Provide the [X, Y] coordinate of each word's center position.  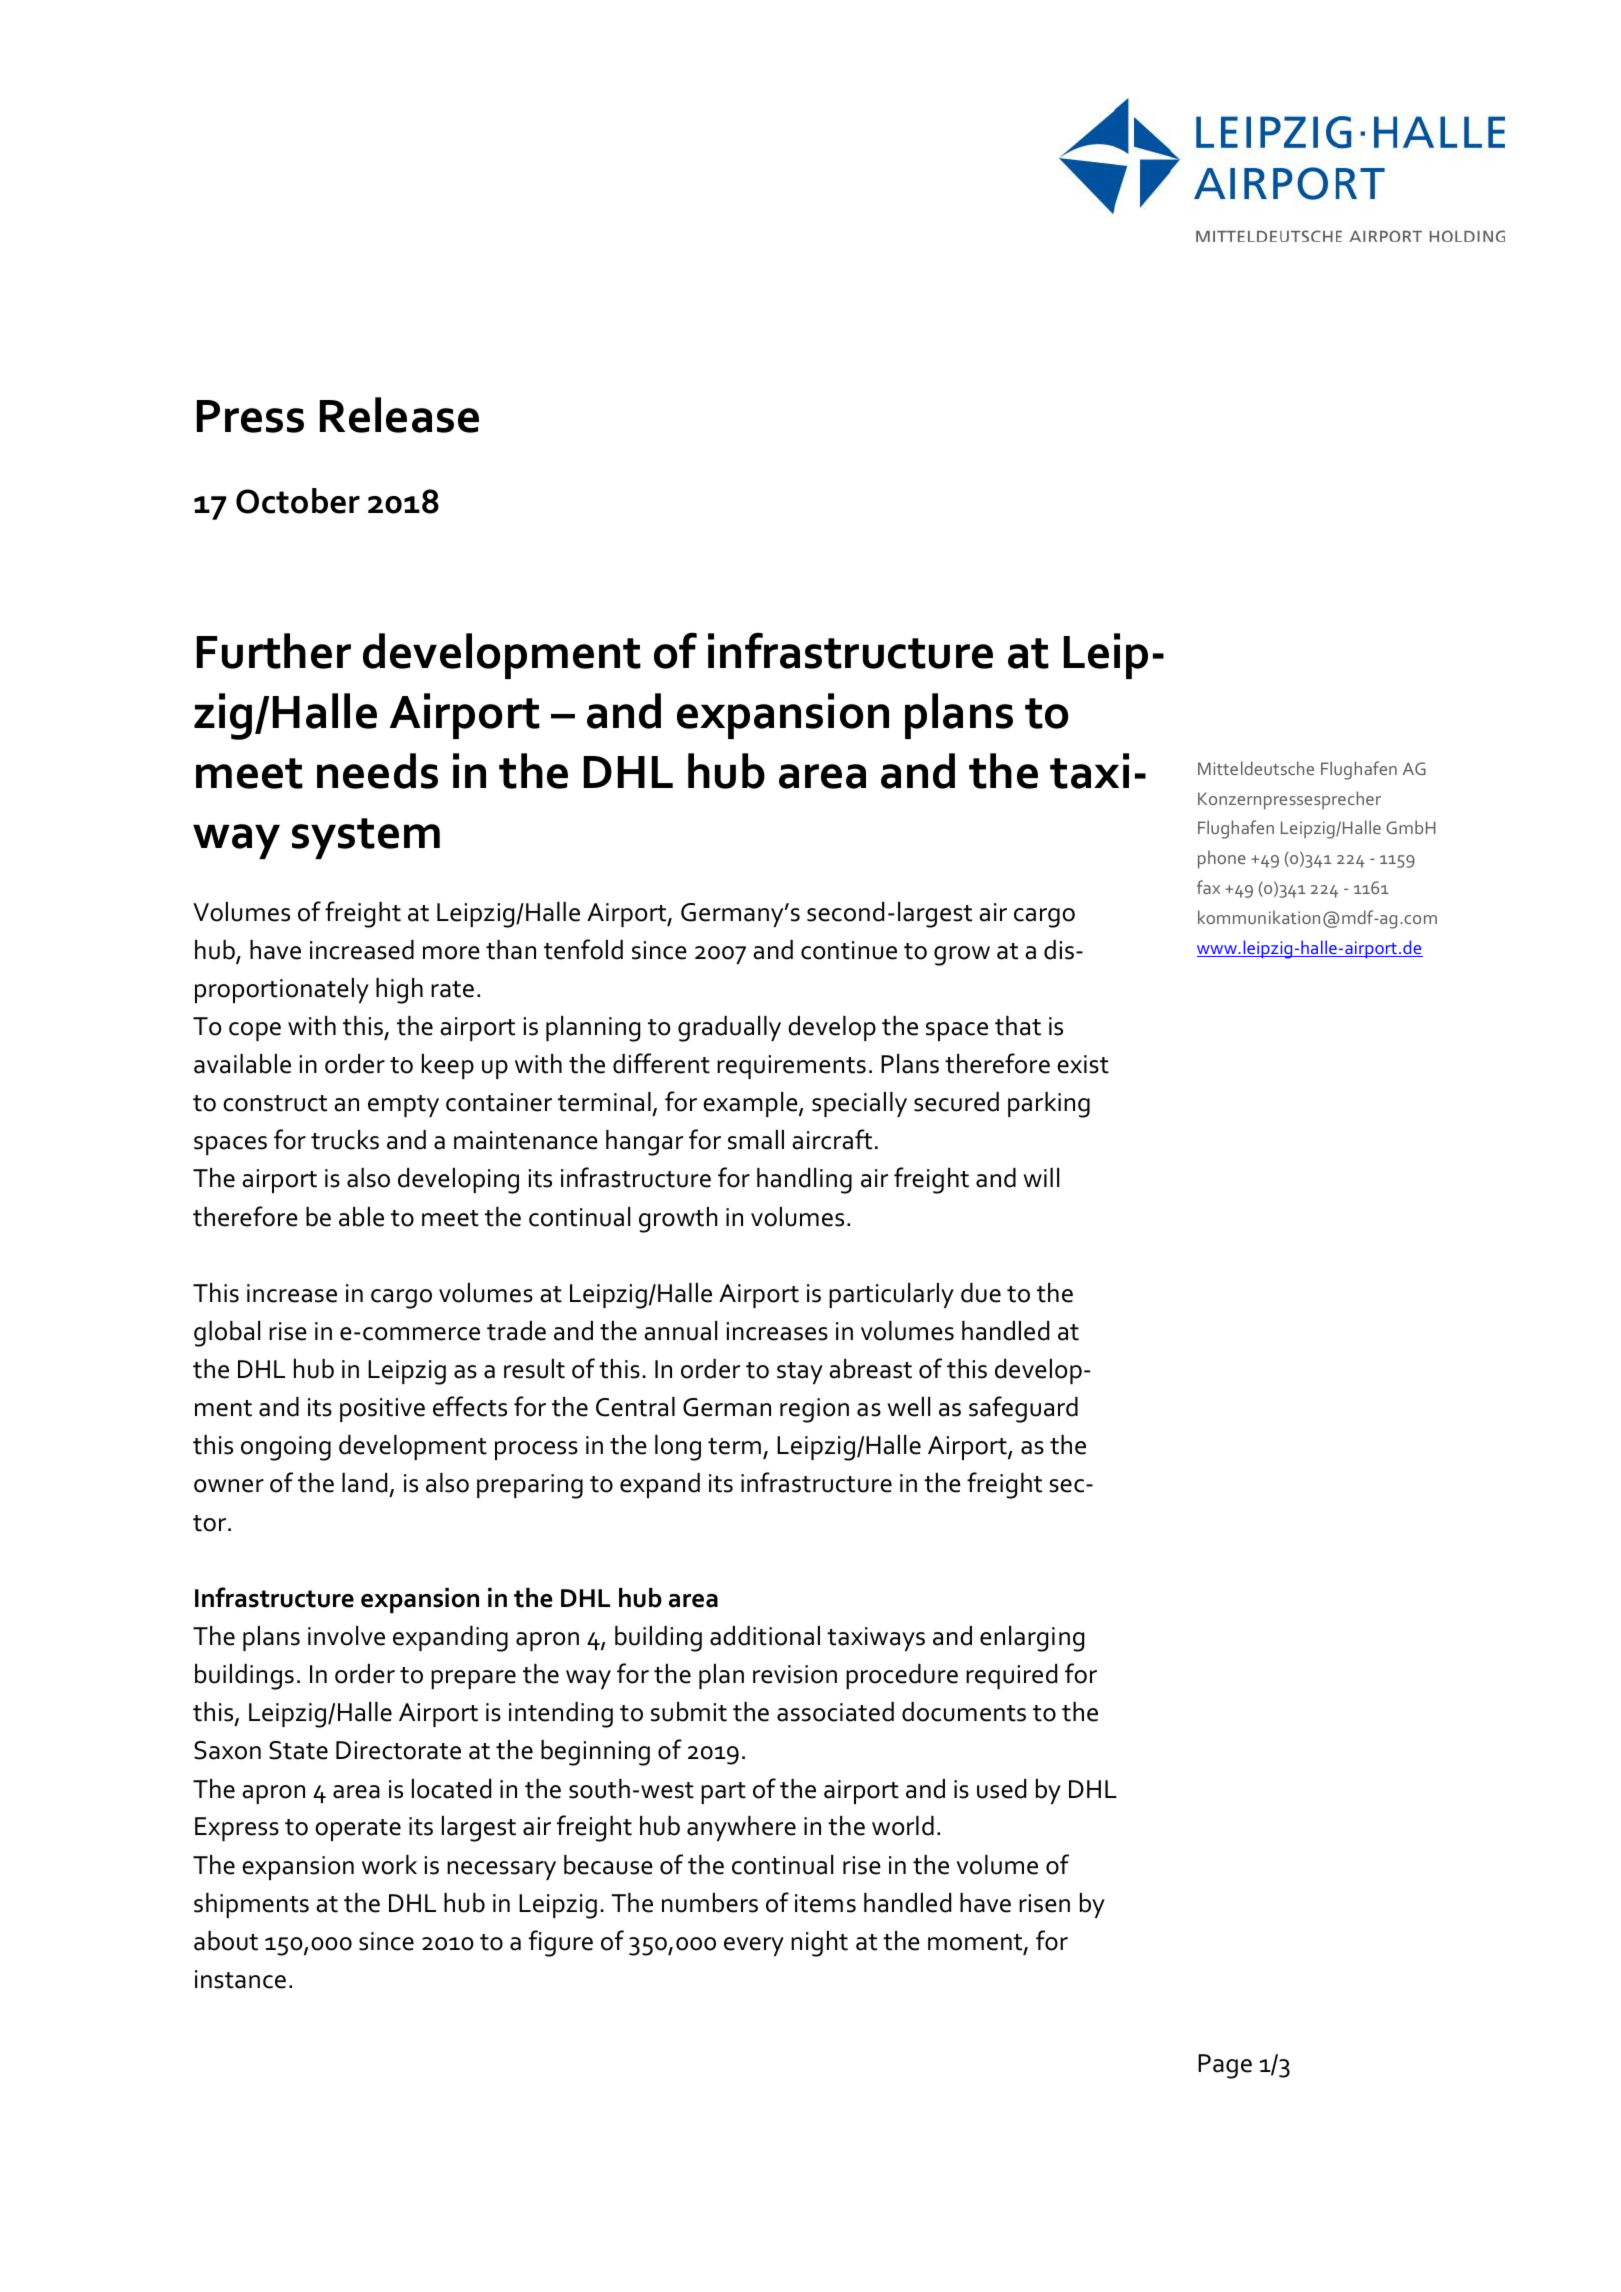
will [1041, 1177]
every [754, 1946]
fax [1208, 887]
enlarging [1032, 1639]
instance [240, 1979]
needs [377, 771]
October [298, 501]
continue [849, 950]
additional [765, 1636]
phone [1222, 859]
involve [346, 1636]
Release [399, 415]
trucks [345, 1140]
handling [804, 1181]
